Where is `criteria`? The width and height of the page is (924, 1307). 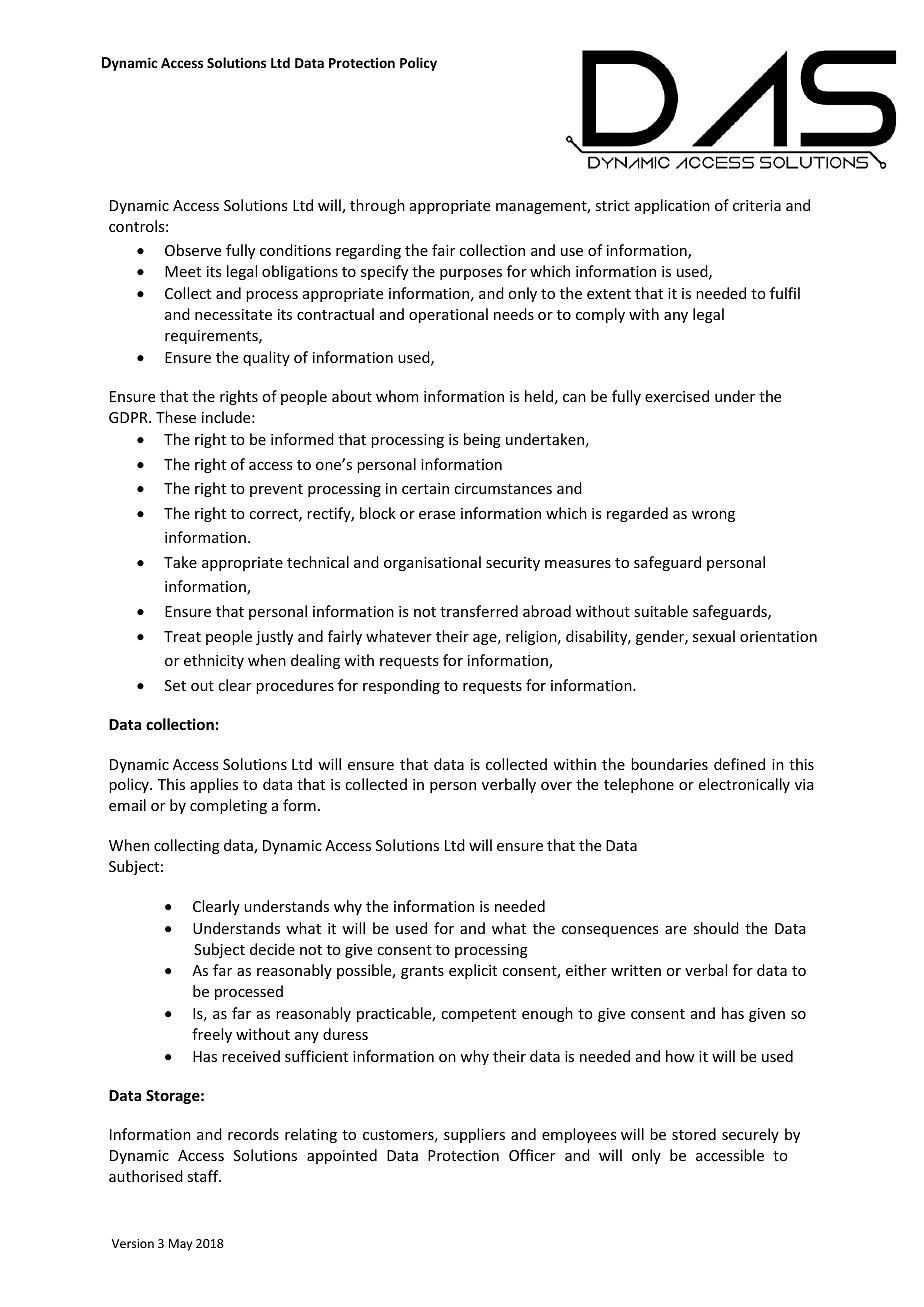 criteria is located at coordinates (757, 205).
